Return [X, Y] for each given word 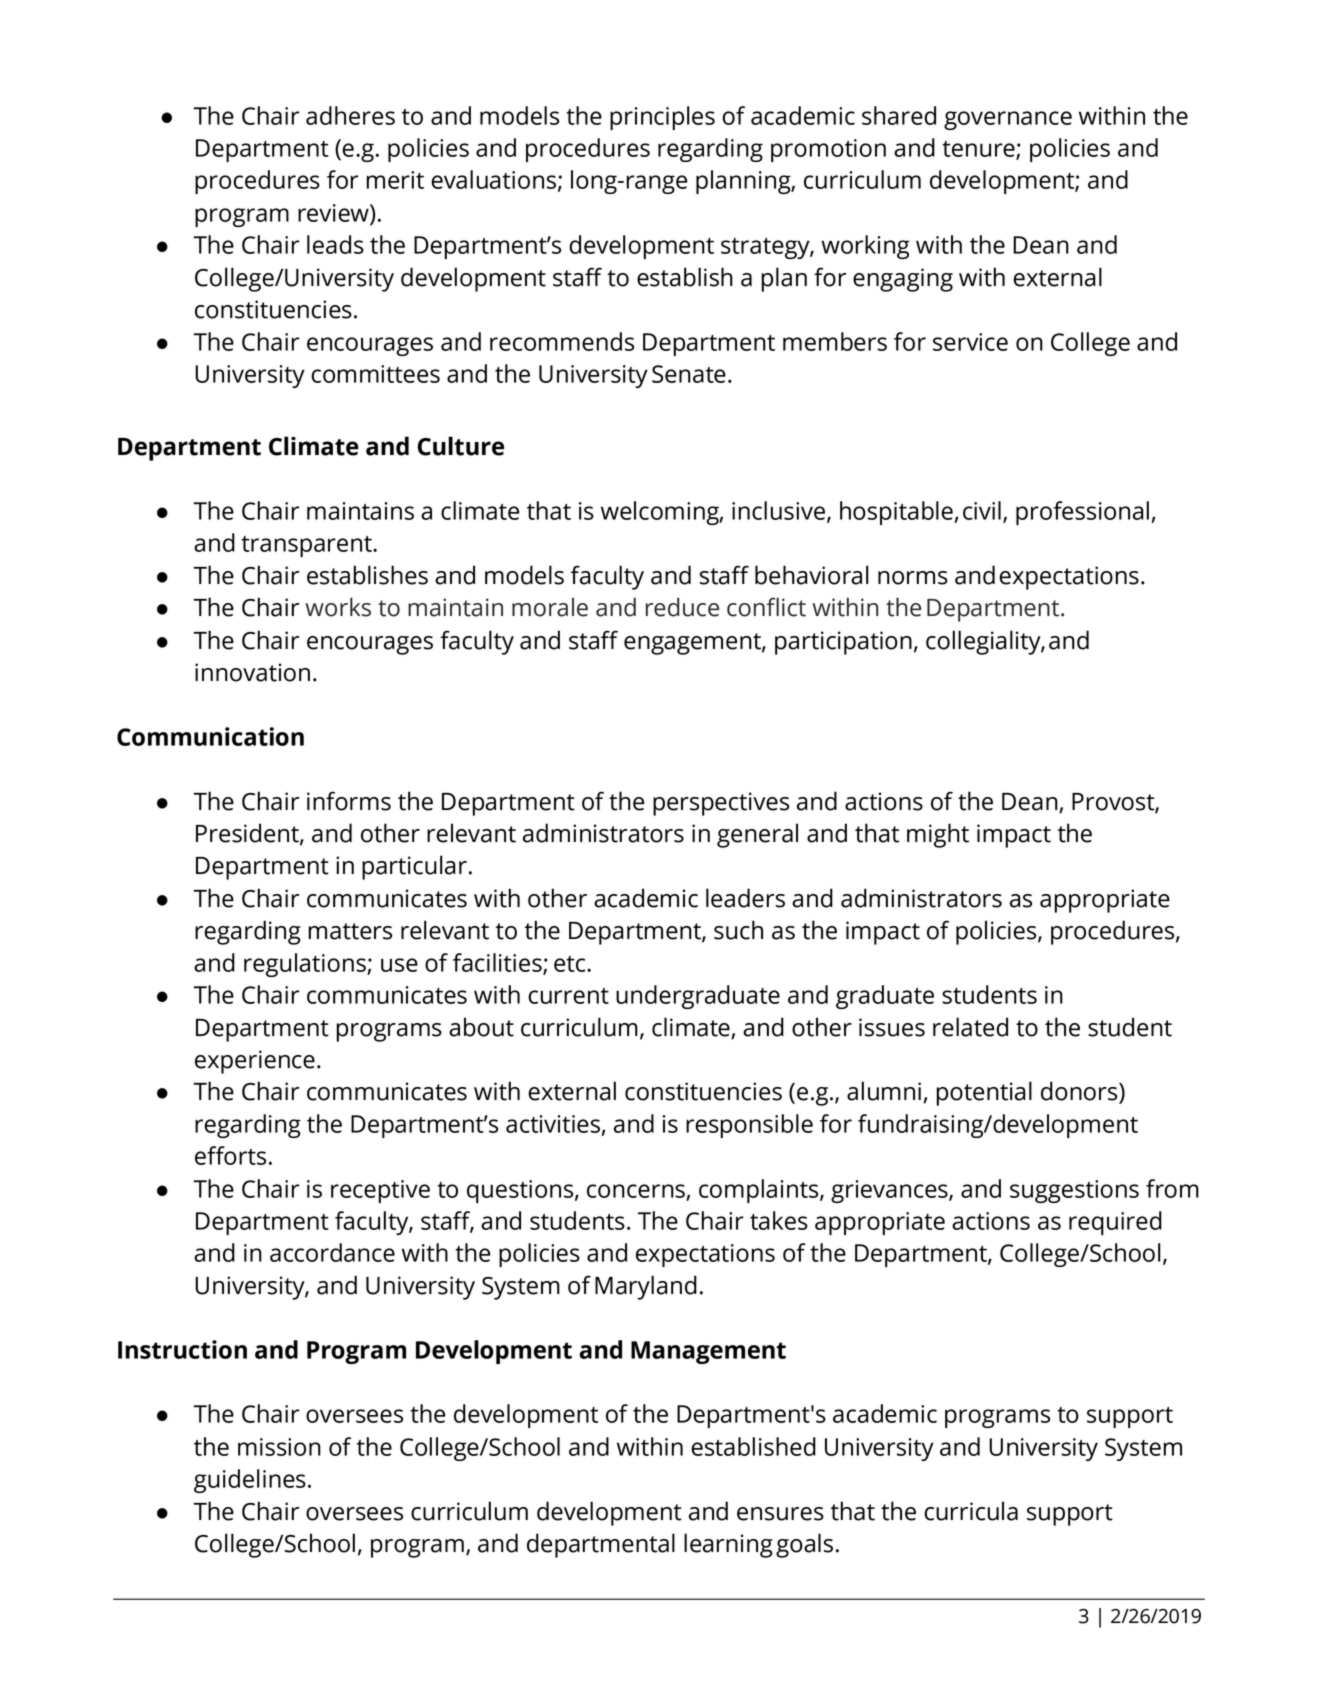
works [338, 607]
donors [1080, 1092]
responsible [749, 1126]
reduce [682, 607]
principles [662, 118]
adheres [350, 115]
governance [1008, 120]
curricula [971, 1511]
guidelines [250, 1481]
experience [255, 1062]
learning [728, 1545]
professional [1082, 513]
